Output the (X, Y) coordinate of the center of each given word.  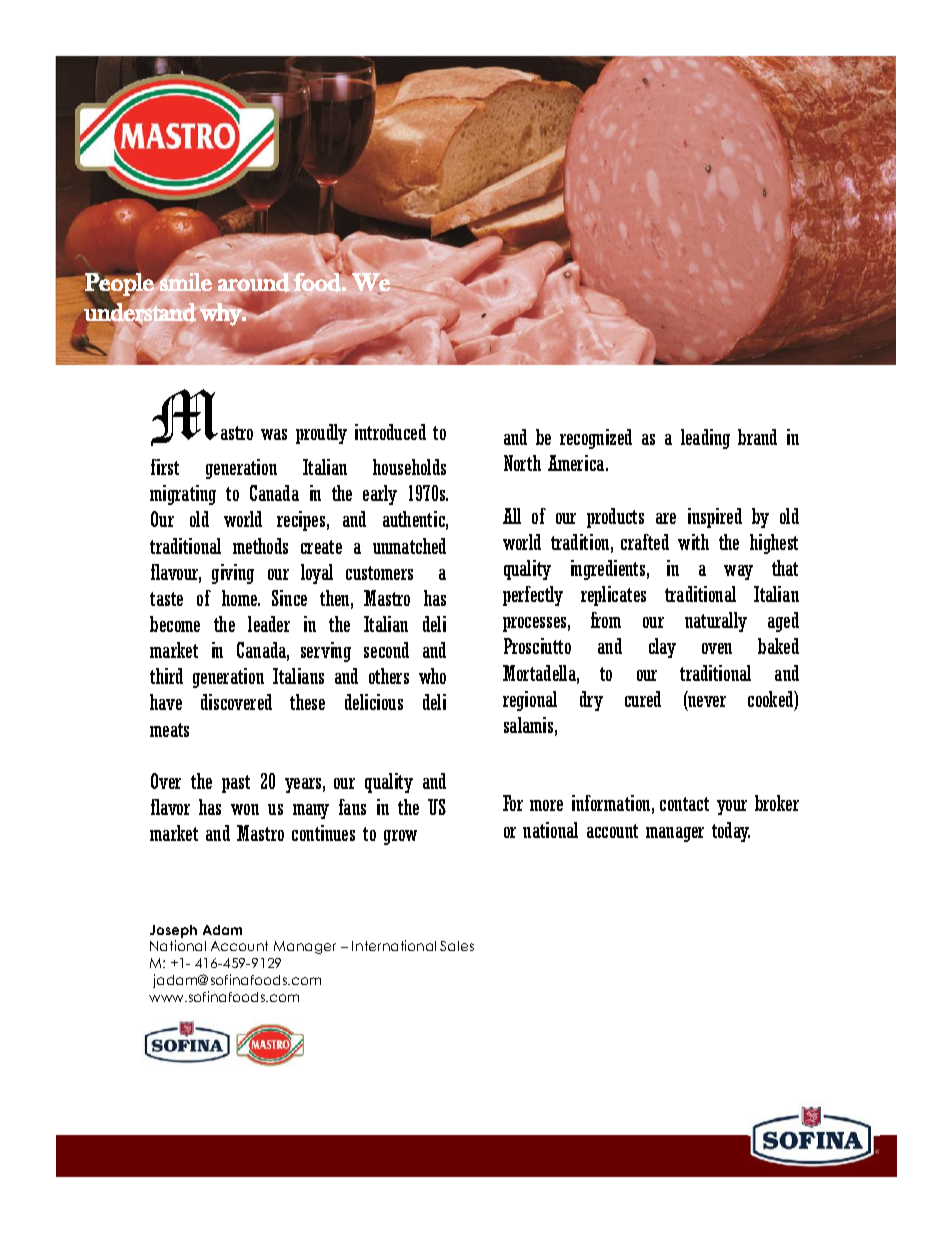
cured (643, 699)
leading (705, 439)
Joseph (173, 931)
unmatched (409, 546)
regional (530, 701)
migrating (183, 495)
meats (169, 730)
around (254, 283)
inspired (715, 518)
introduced (390, 432)
